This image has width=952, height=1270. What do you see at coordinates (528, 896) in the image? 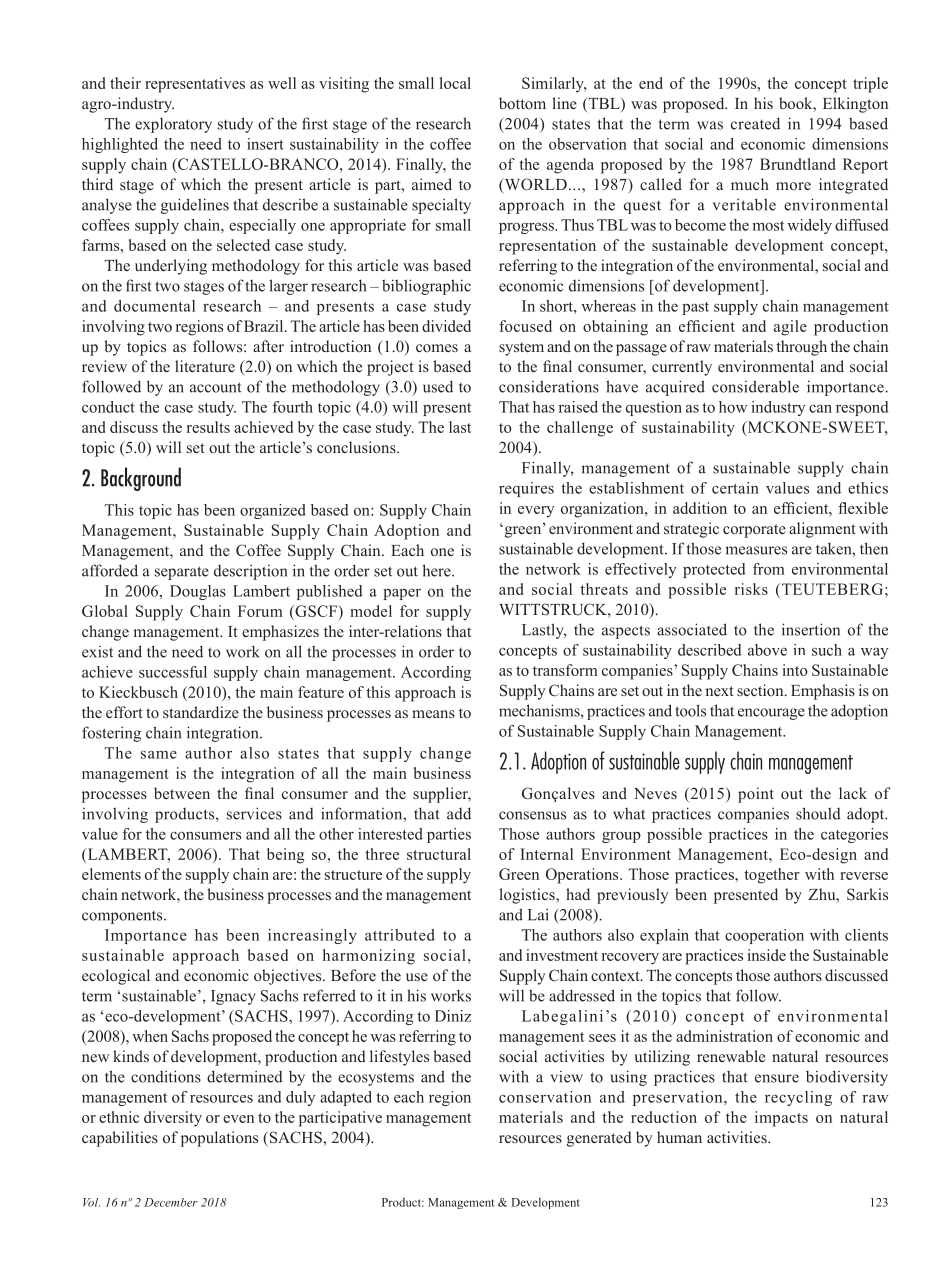
I see `logistics` at bounding box center [528, 896].
